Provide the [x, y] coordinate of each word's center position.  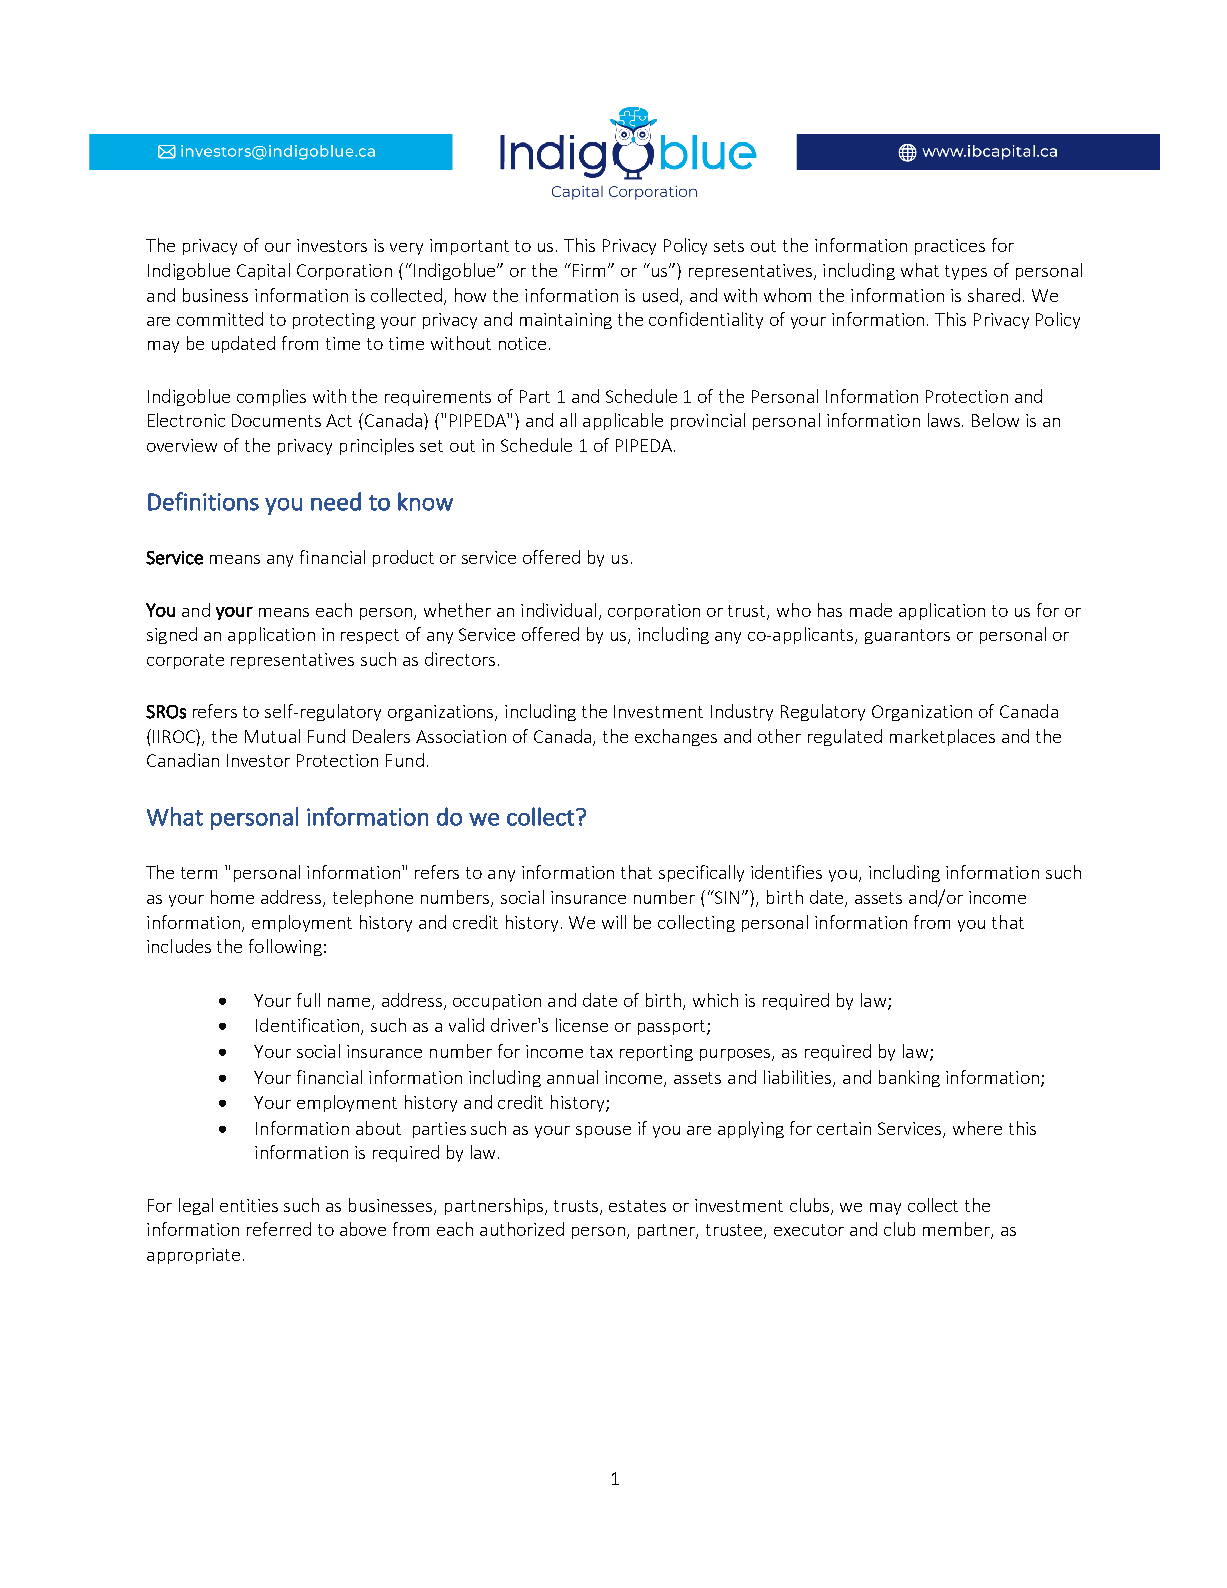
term [199, 873]
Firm [591, 270]
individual [558, 610]
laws [945, 420]
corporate [185, 661]
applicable [623, 421]
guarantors [907, 636]
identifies [786, 872]
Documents [276, 420]
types [966, 272]
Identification [309, 1026]
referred [279, 1229]
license [582, 1025]
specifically [701, 873]
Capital [263, 271]
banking [909, 1078]
